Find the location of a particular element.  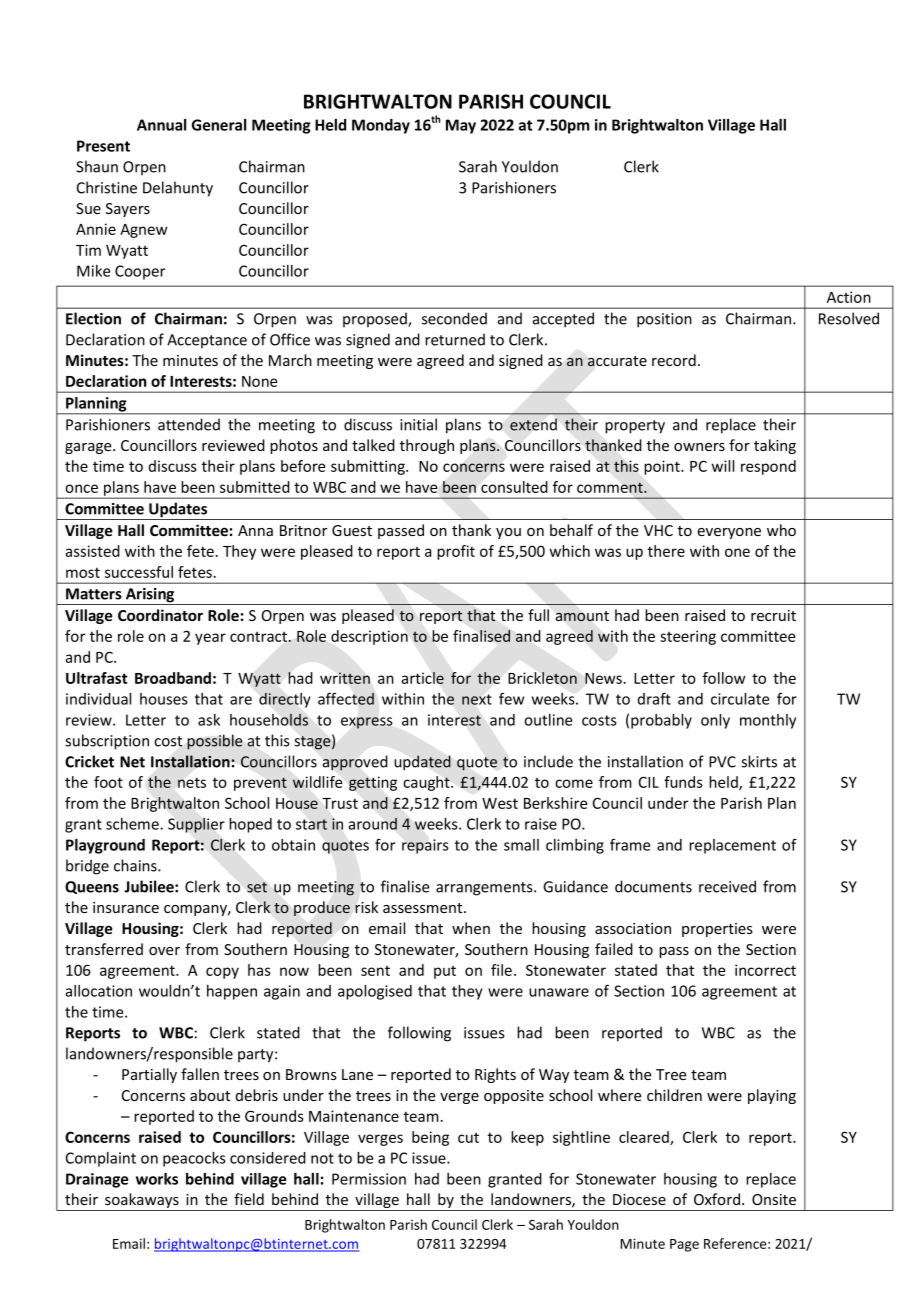

put is located at coordinates (445, 972).
